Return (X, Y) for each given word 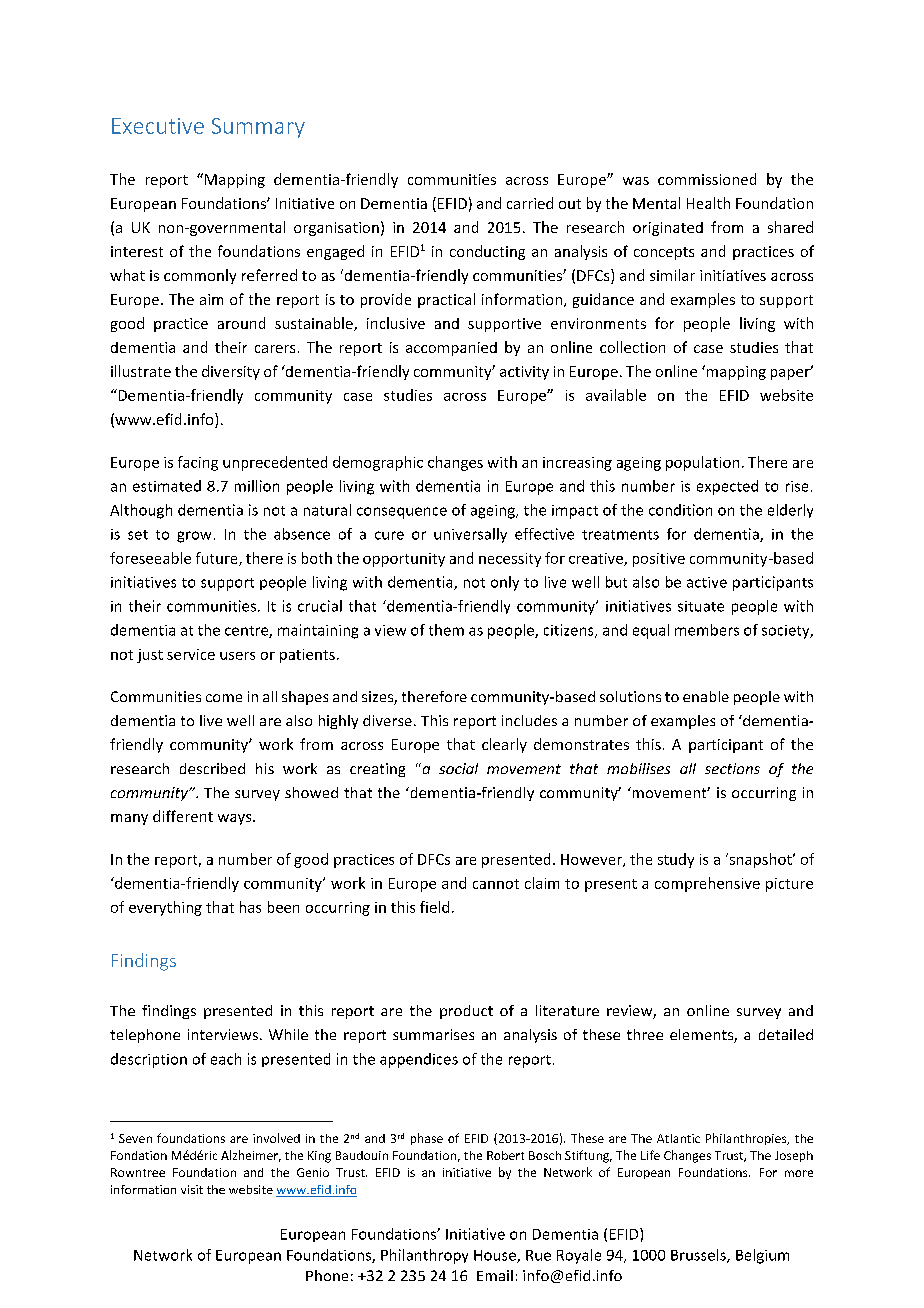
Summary (258, 128)
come (224, 698)
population (702, 463)
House (496, 1256)
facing (198, 463)
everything (165, 908)
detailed (786, 1034)
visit (192, 1189)
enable (706, 696)
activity (524, 373)
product (466, 1012)
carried (530, 203)
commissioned (707, 179)
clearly (504, 745)
